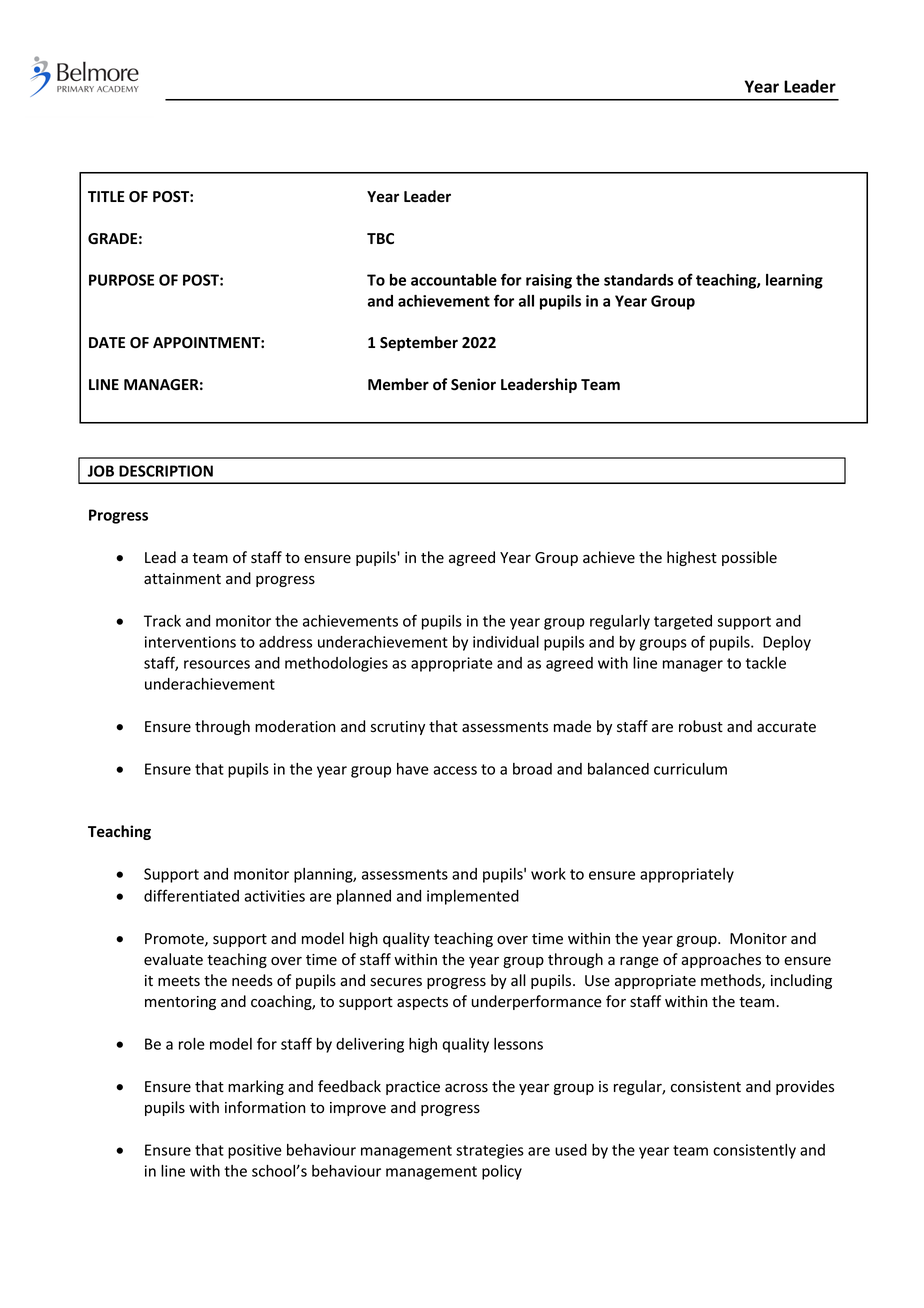 Image resolution: width=924 pixels, height=1308 pixels. What do you see at coordinates (766, 663) in the page?
I see `tackle` at bounding box center [766, 663].
